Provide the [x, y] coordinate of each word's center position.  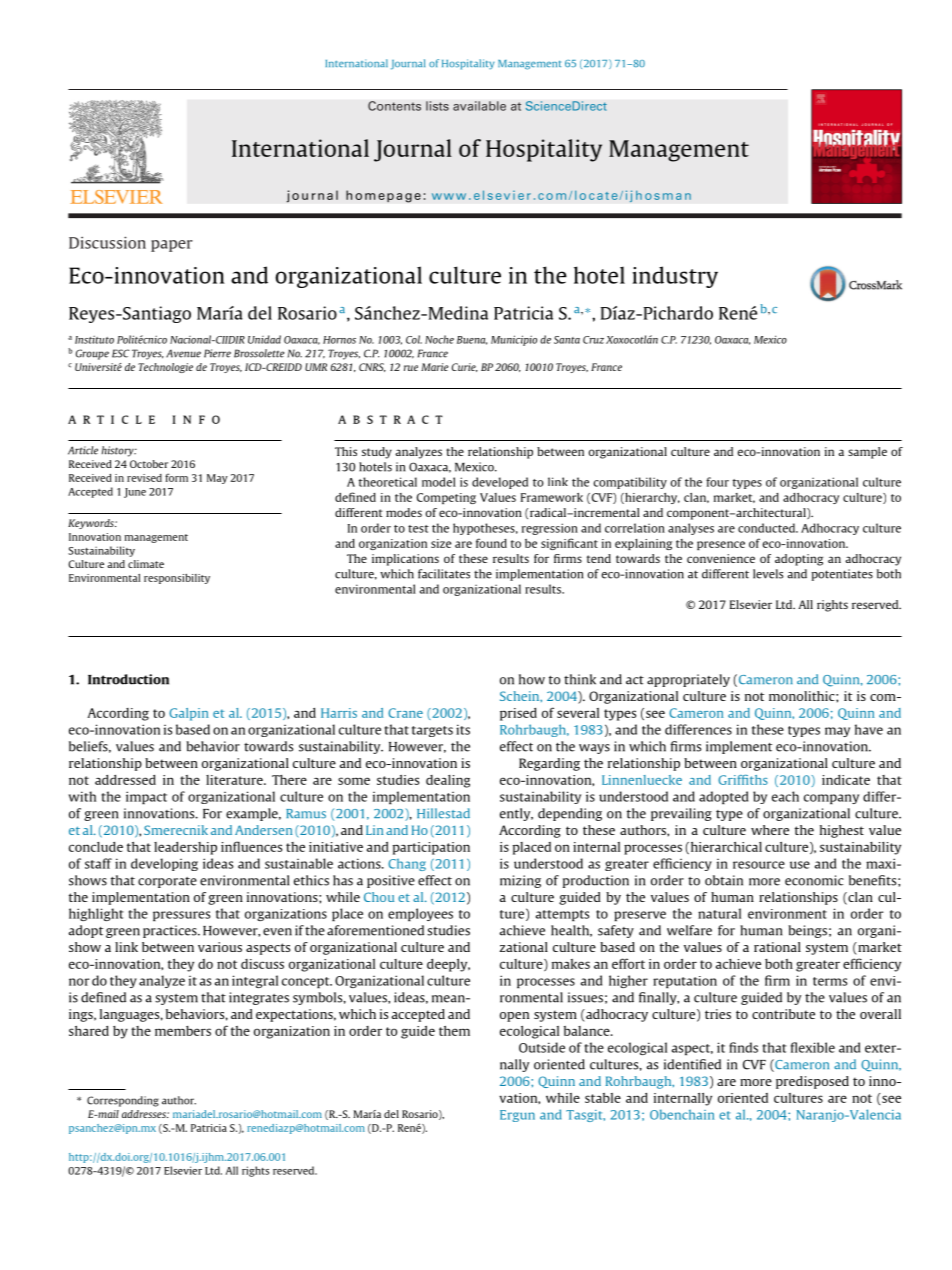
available [479, 106]
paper [172, 246]
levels [768, 574]
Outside [542, 1047]
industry [675, 277]
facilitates [444, 574]
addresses [145, 1114]
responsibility [177, 579]
